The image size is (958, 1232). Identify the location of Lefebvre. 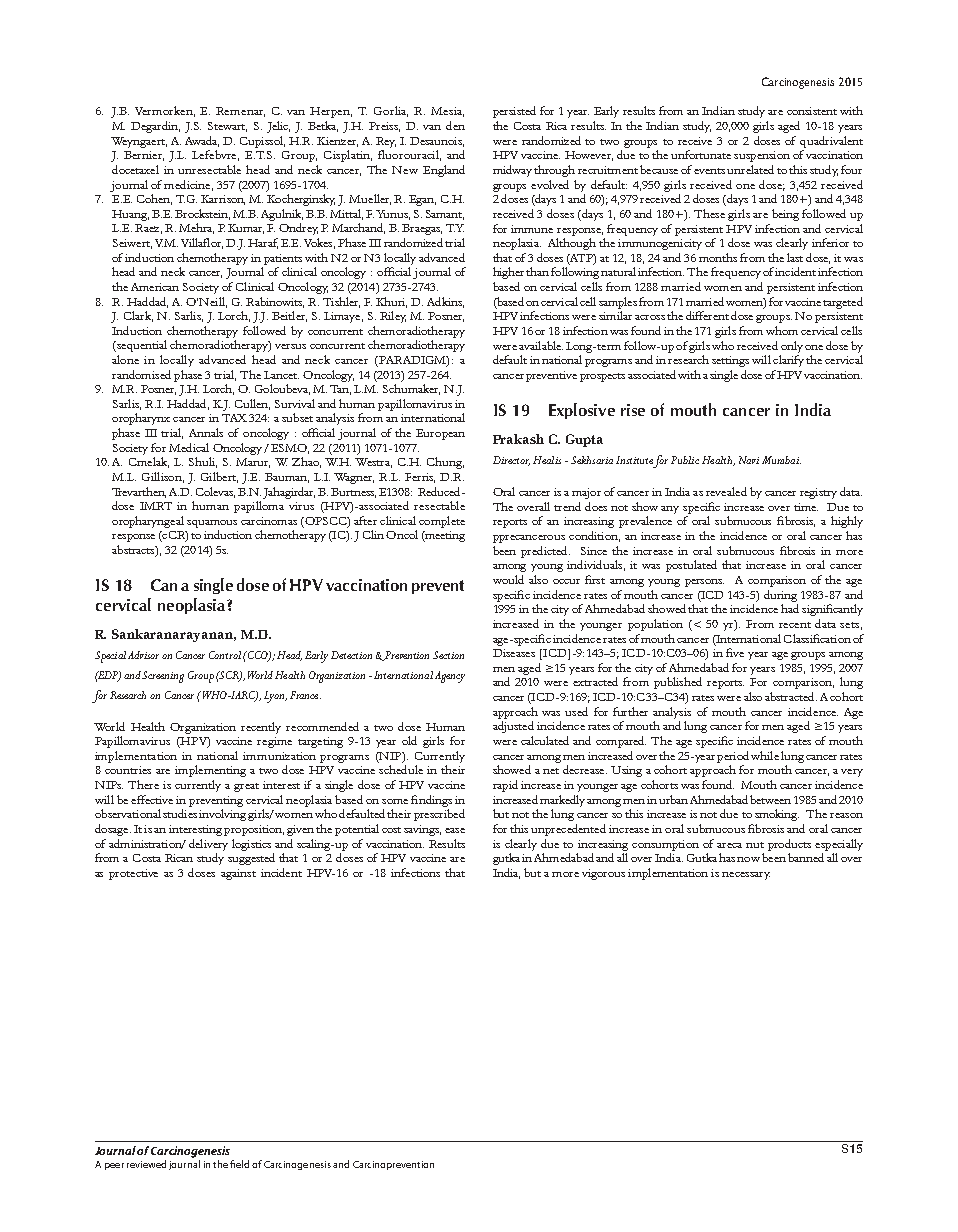
(215, 155).
